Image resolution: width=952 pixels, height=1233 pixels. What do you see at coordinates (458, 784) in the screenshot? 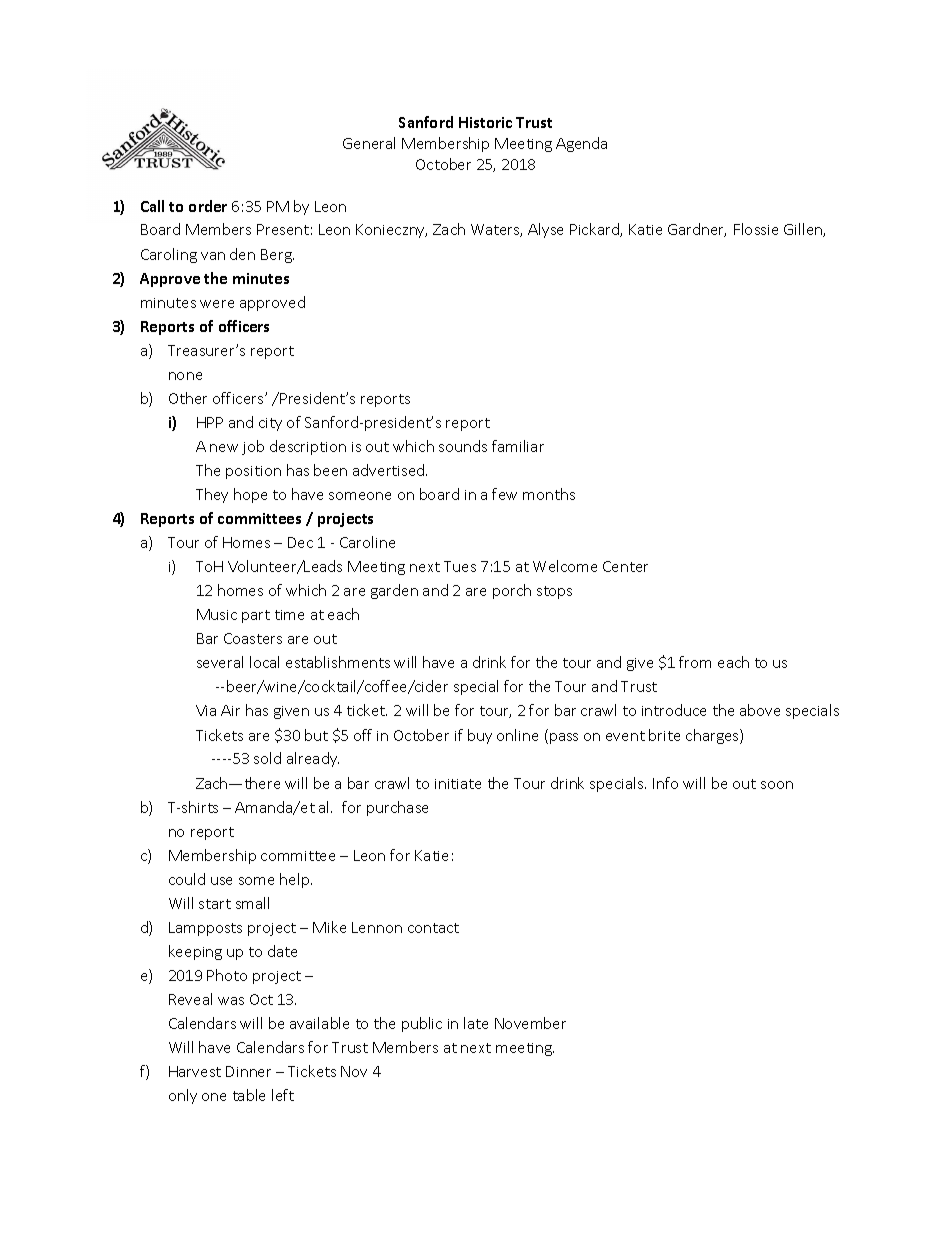
I see `initiate` at bounding box center [458, 784].
